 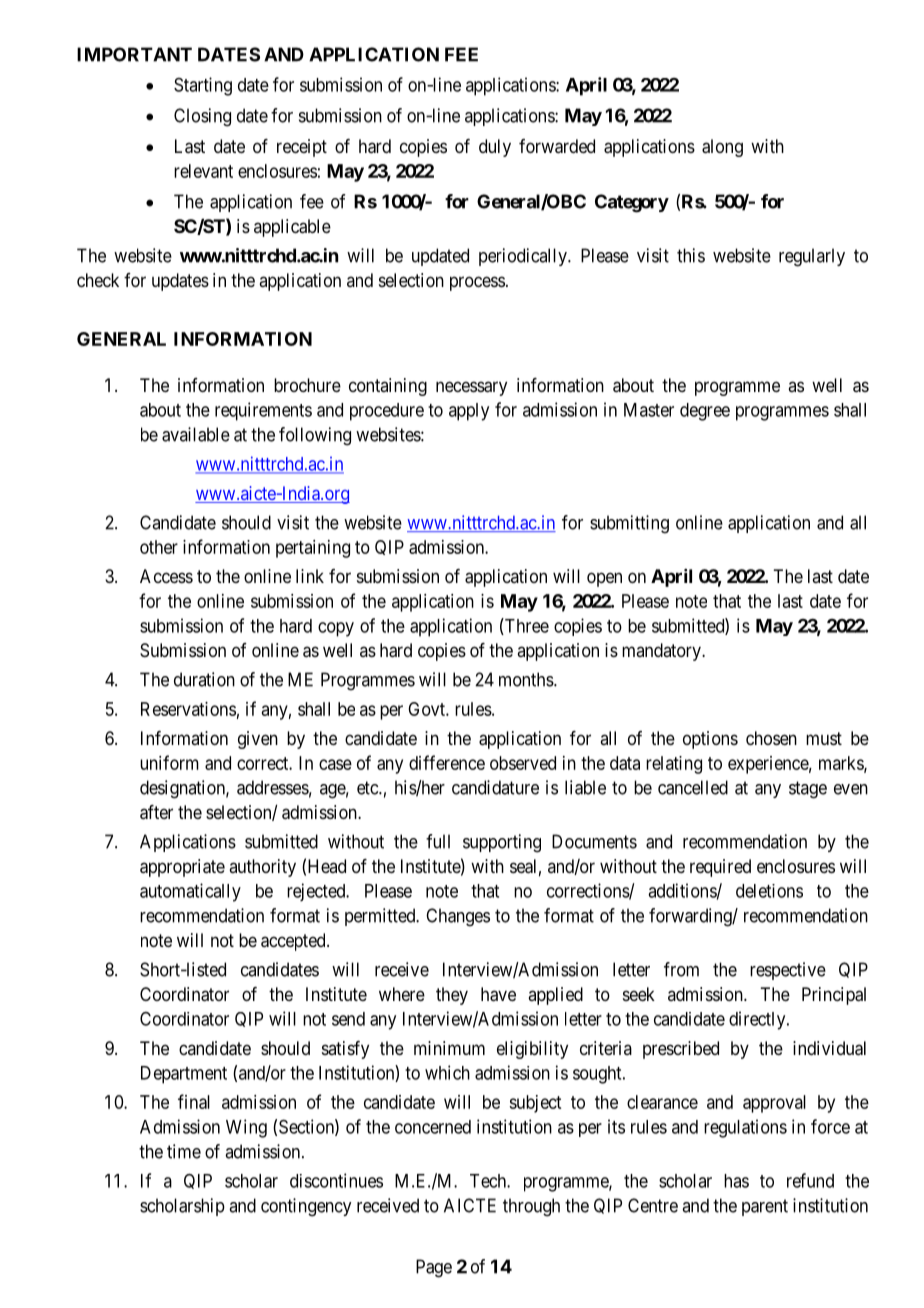 I want to click on along, so click(x=722, y=148).
